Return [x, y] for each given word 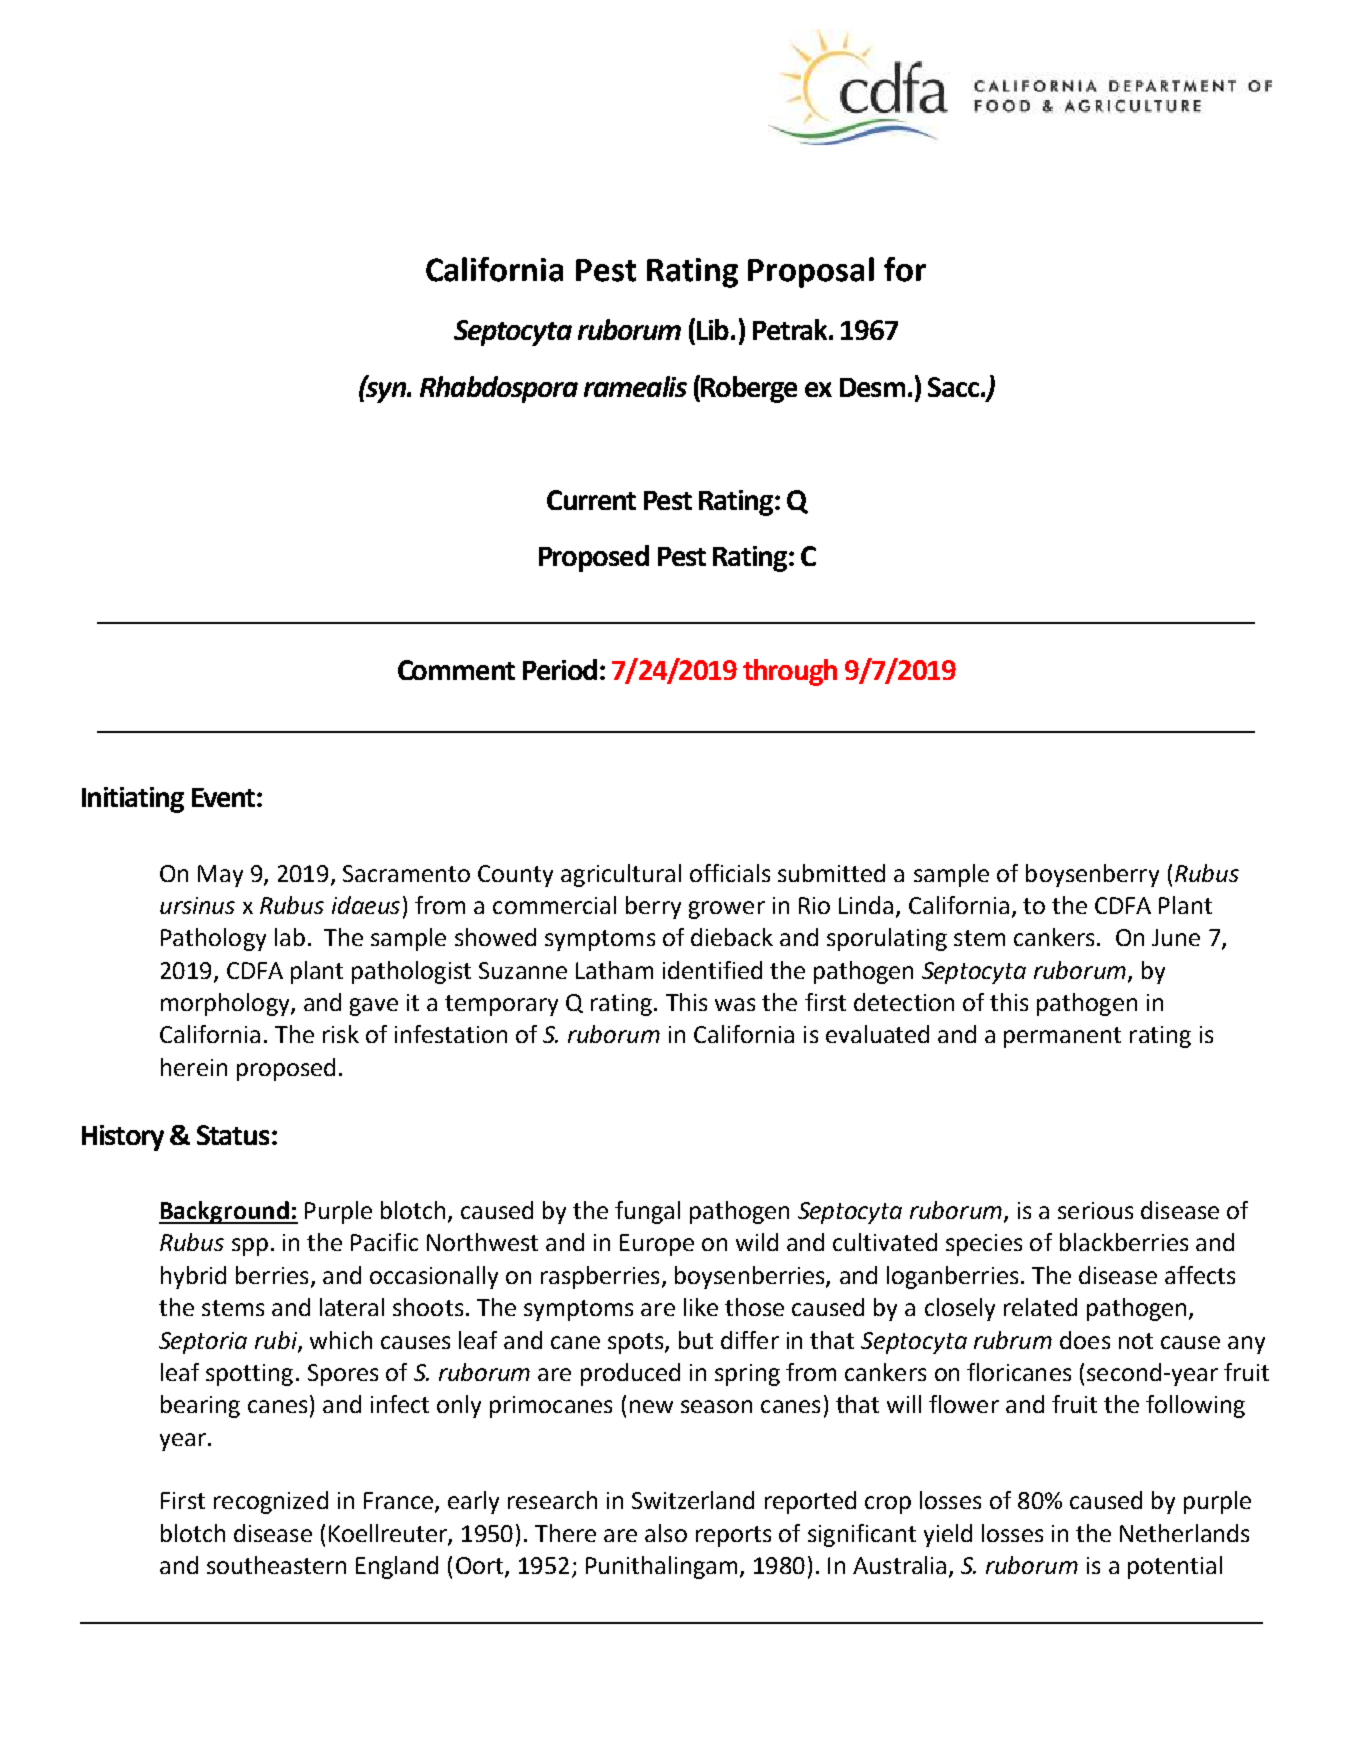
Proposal [811, 272]
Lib [714, 329]
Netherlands [1184, 1533]
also [666, 1533]
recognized [271, 1502]
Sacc [953, 387]
